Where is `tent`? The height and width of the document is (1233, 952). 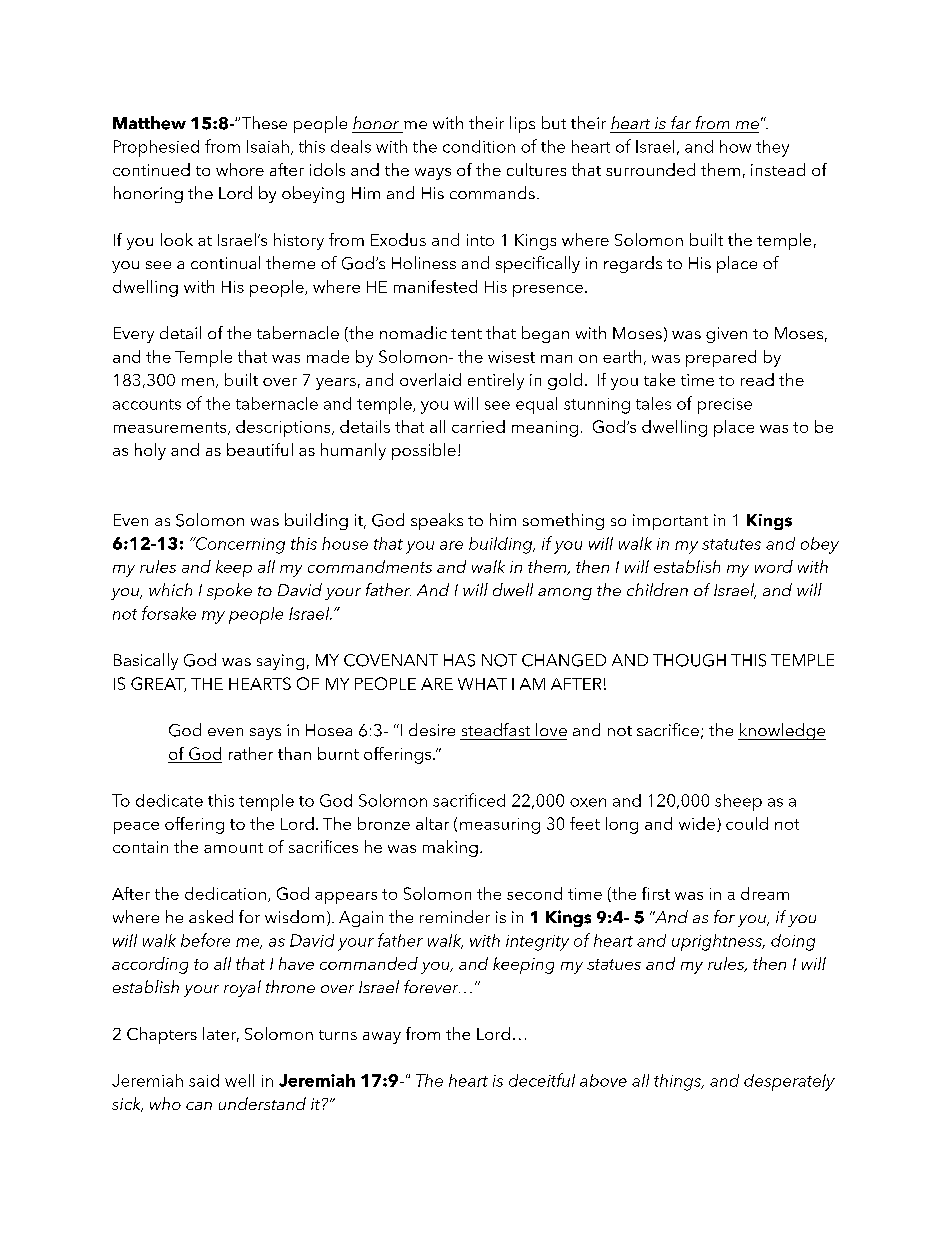 tent is located at coordinates (466, 334).
